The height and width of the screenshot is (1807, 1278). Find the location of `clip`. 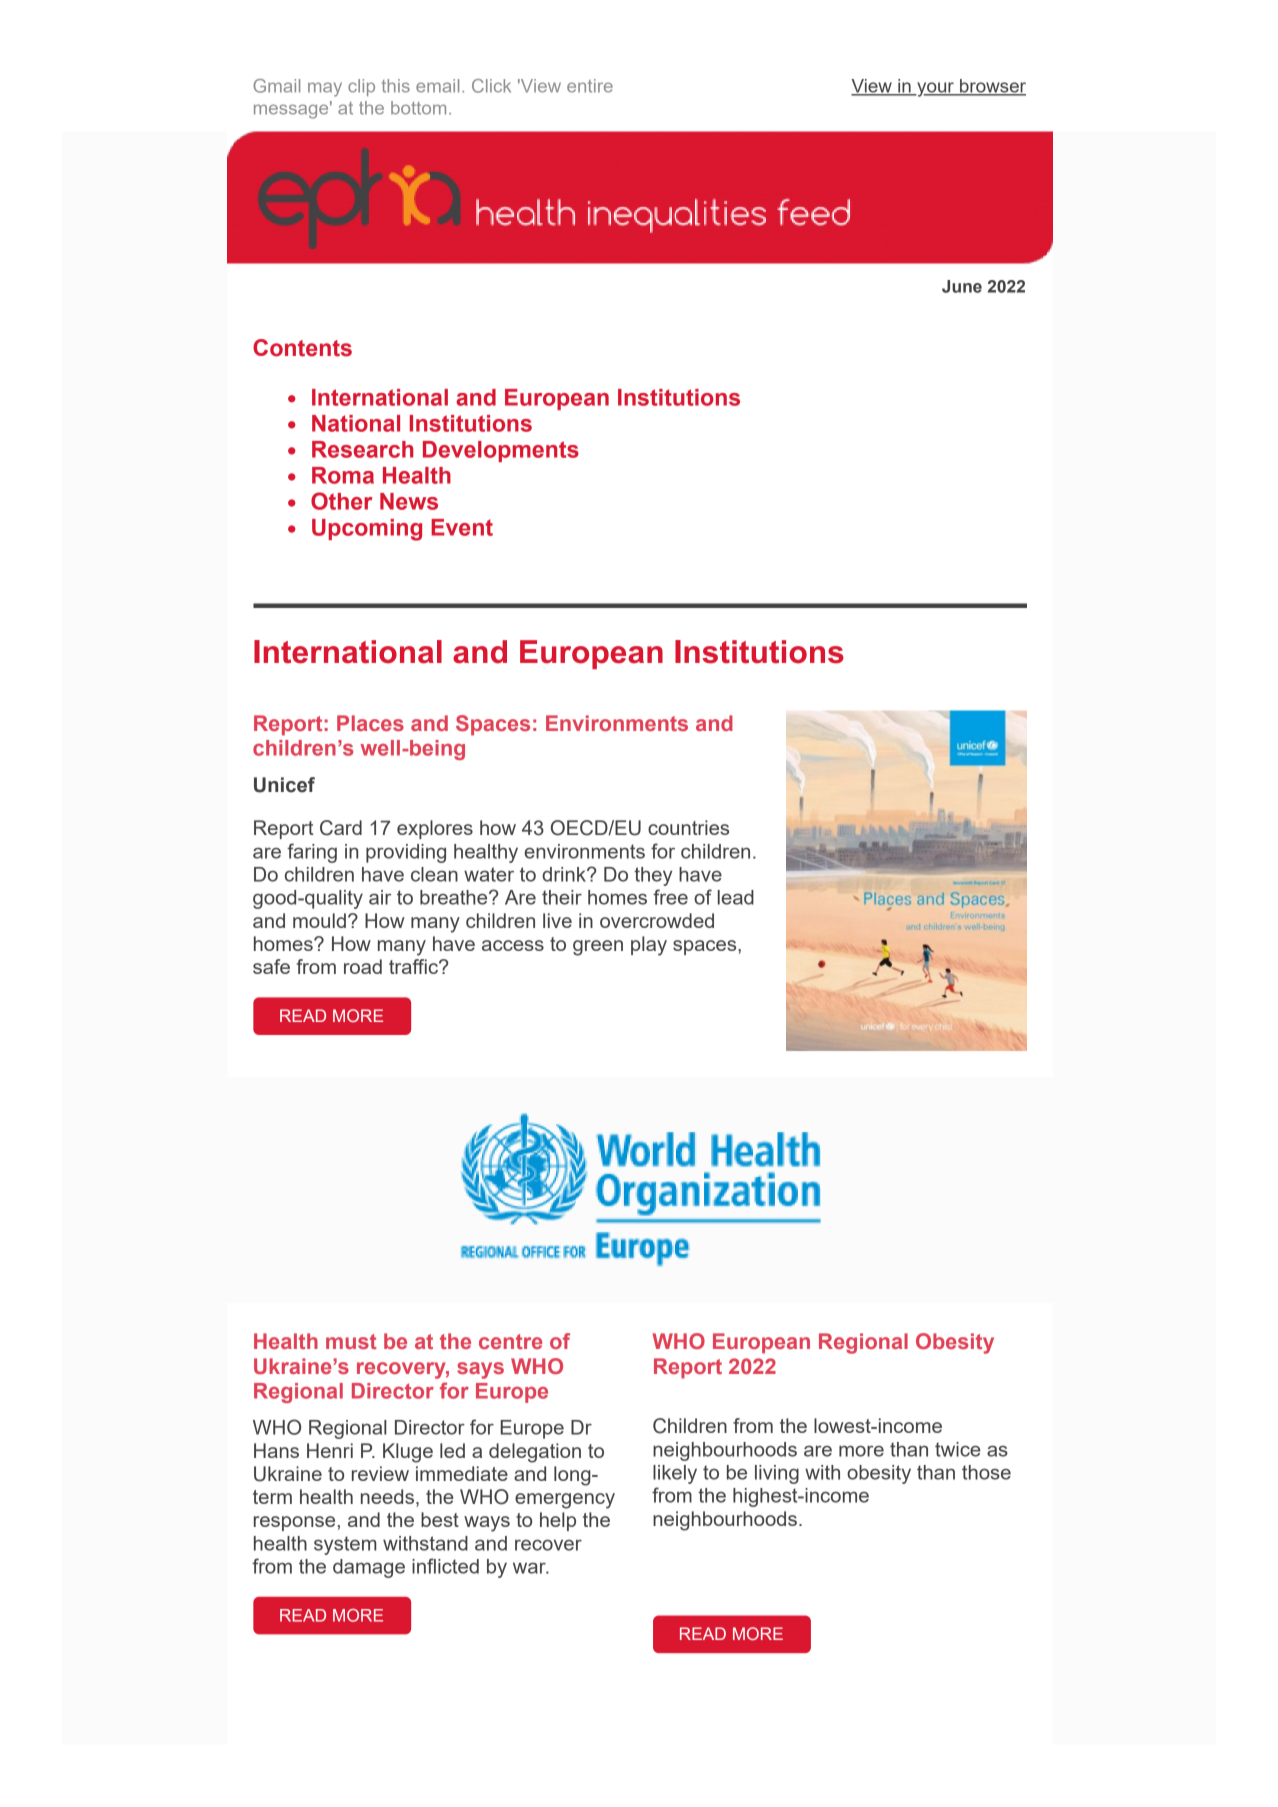

clip is located at coordinates (361, 87).
